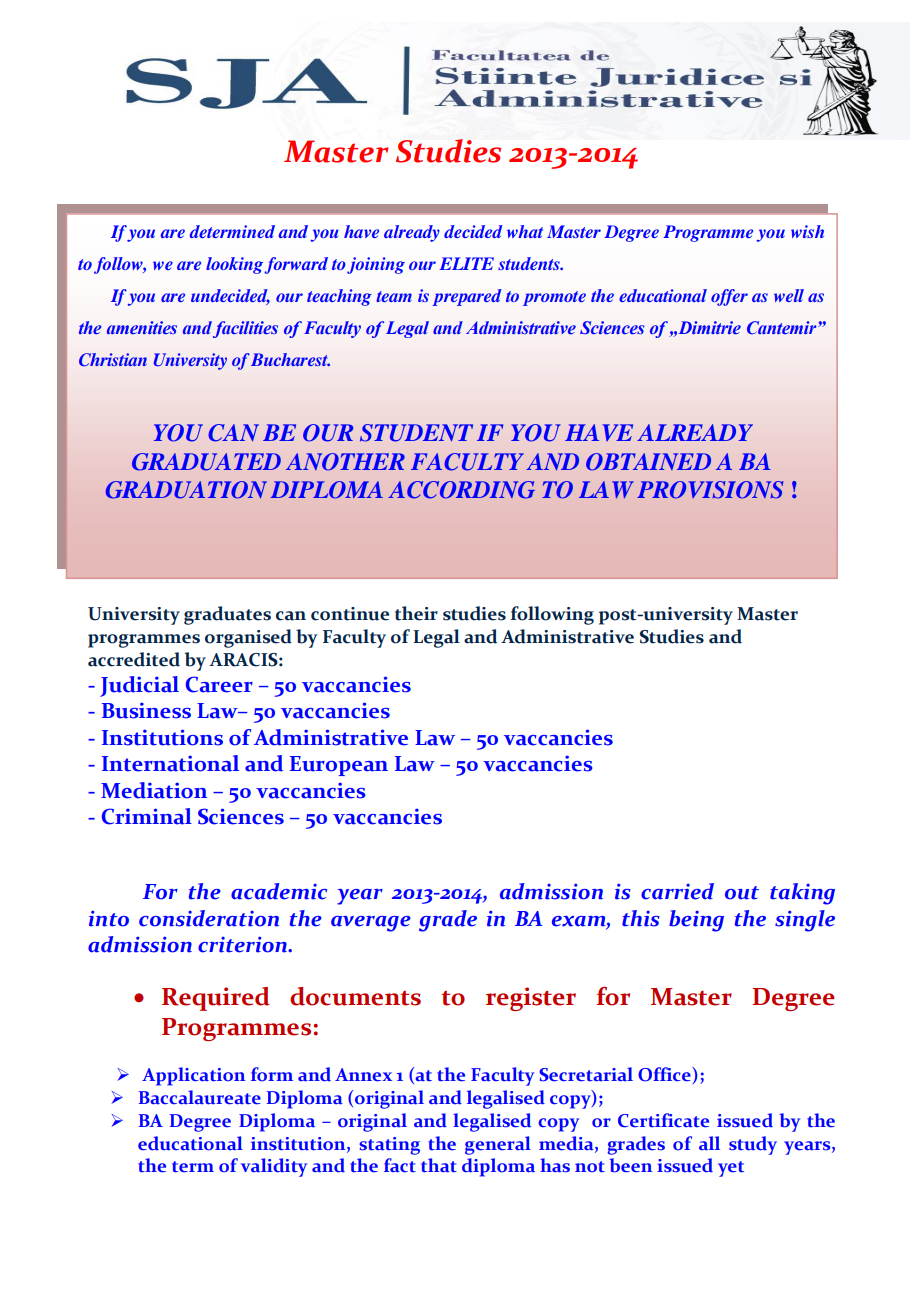  I want to click on looking, so click(234, 265).
